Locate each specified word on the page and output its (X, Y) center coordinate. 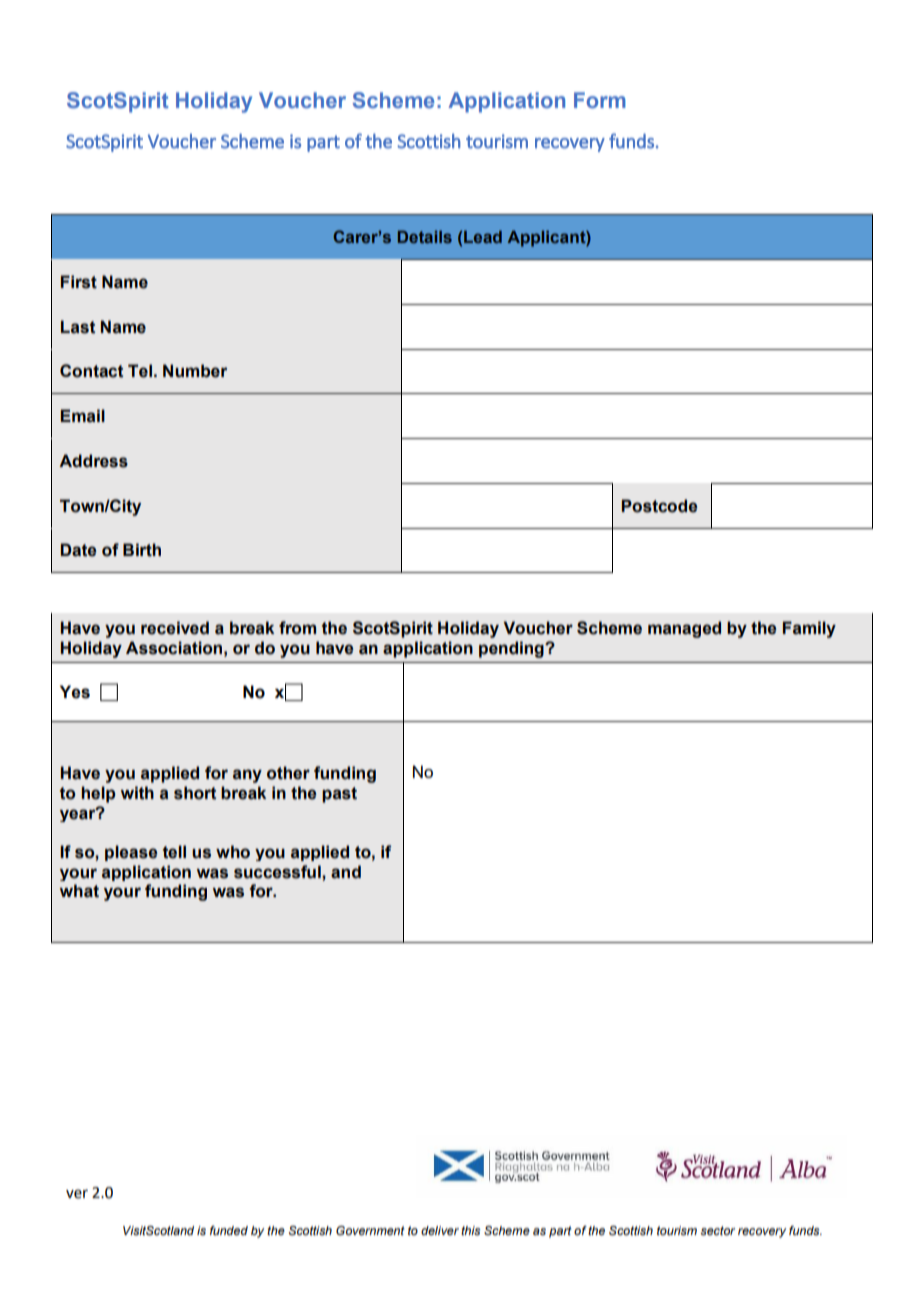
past (339, 795)
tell (174, 852)
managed (684, 629)
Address (93, 461)
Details (425, 236)
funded (229, 1230)
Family (809, 629)
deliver (440, 1230)
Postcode (660, 506)
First (79, 282)
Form (600, 100)
